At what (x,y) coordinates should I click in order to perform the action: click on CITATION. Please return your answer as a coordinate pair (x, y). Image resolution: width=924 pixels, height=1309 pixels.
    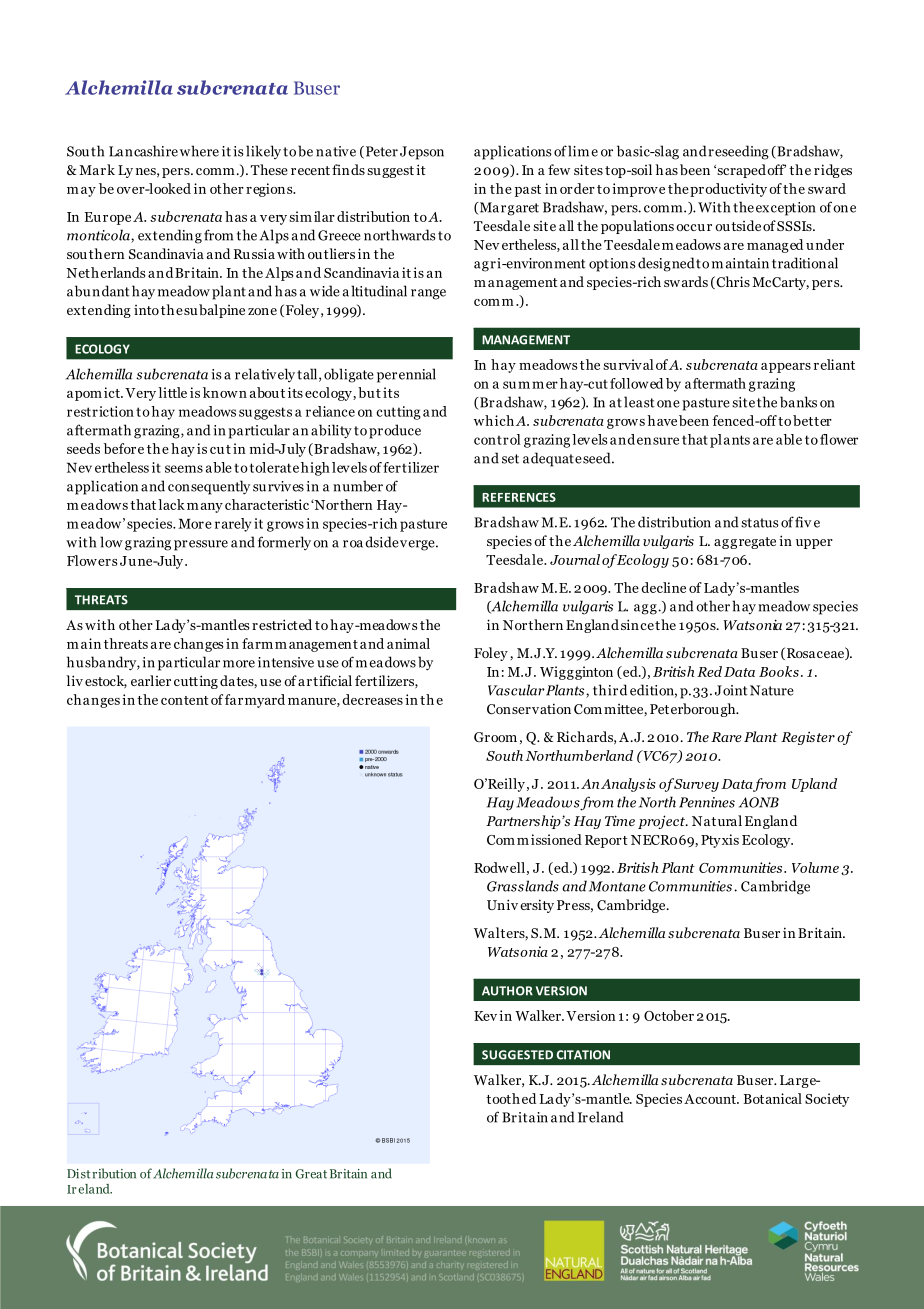
    Looking at the image, I should click on (583, 1055).
